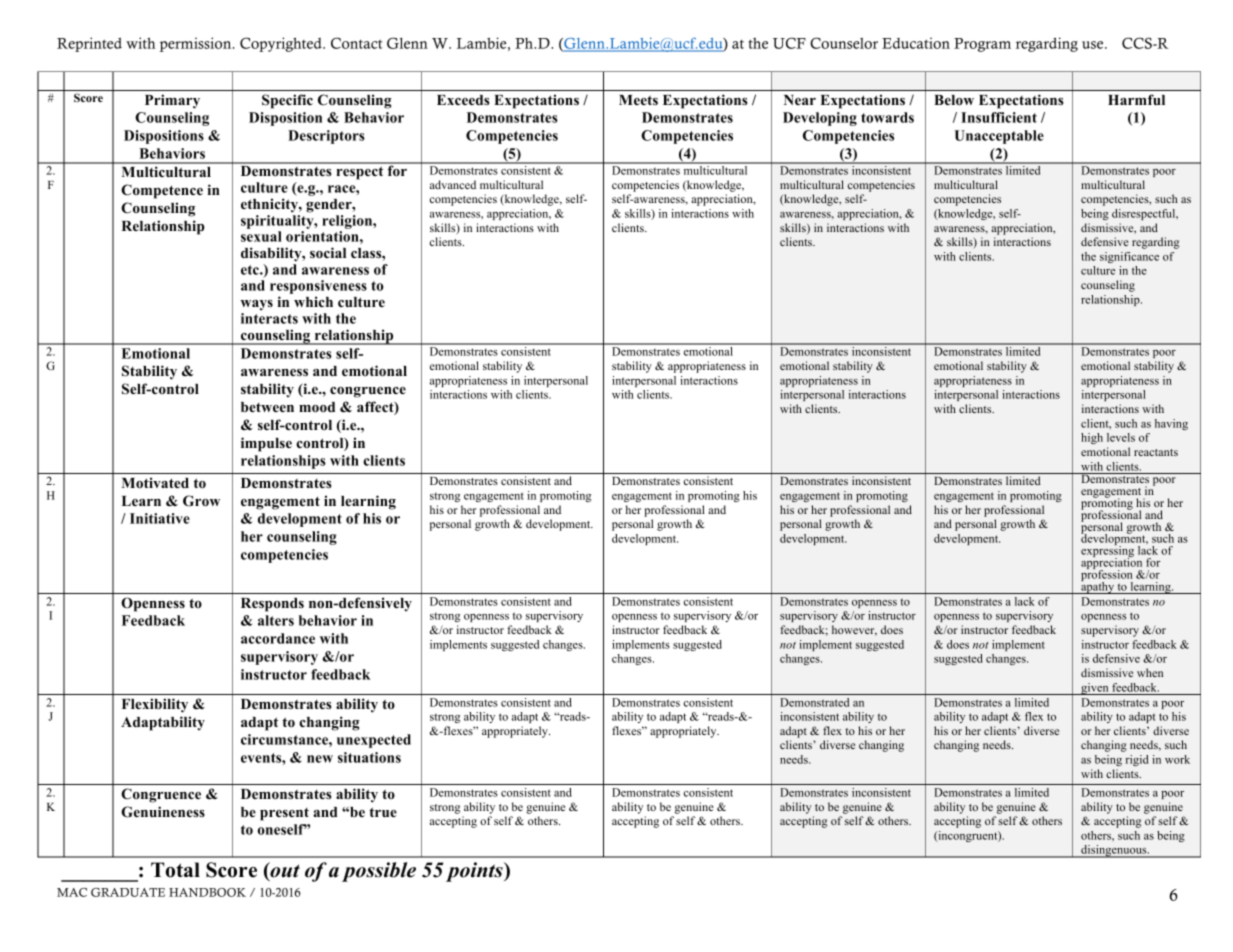  Describe the element at coordinates (1092, 438) in the screenshot. I see `high` at that location.
